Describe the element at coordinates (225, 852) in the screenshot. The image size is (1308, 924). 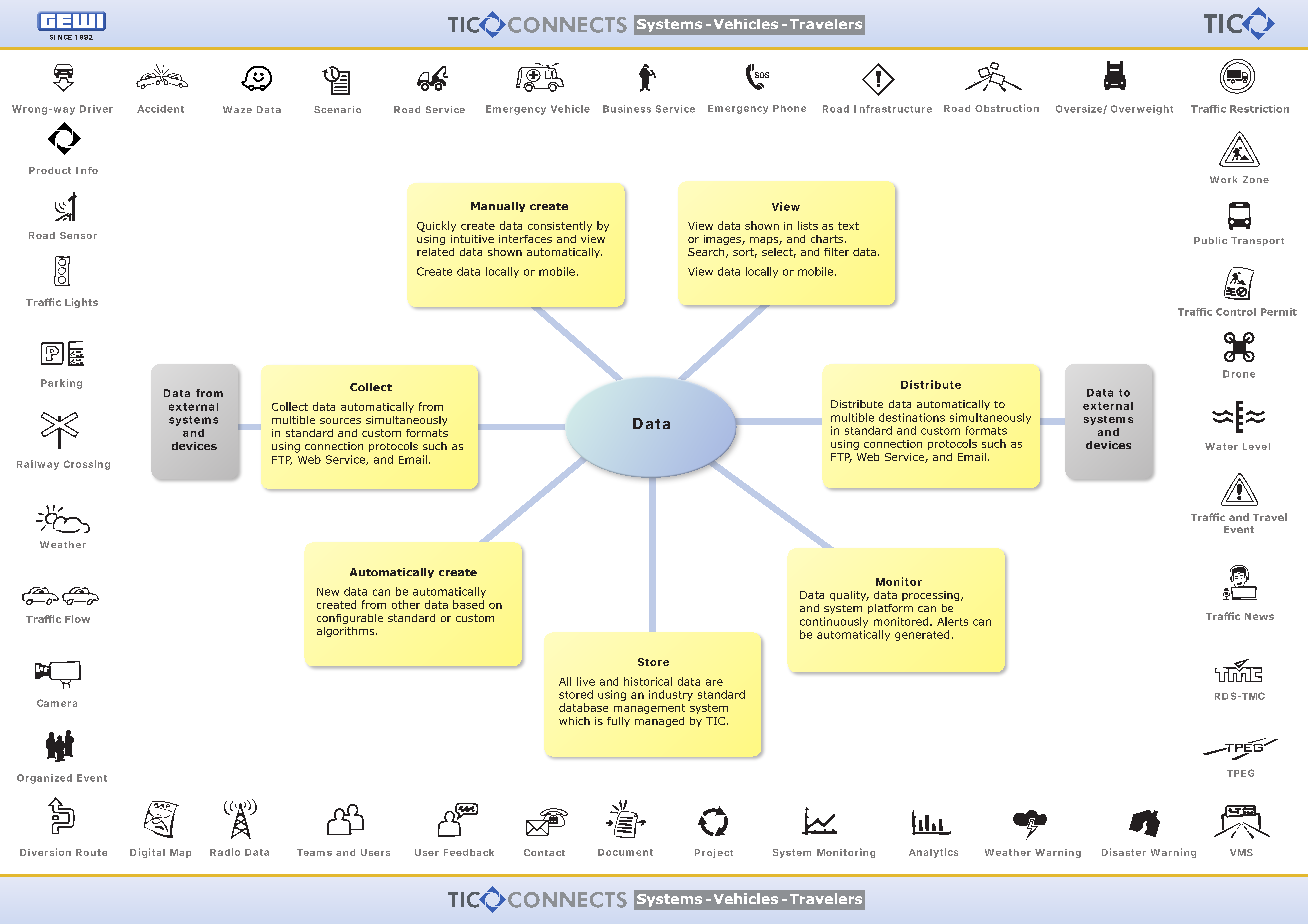
I see `Radio` at that location.
